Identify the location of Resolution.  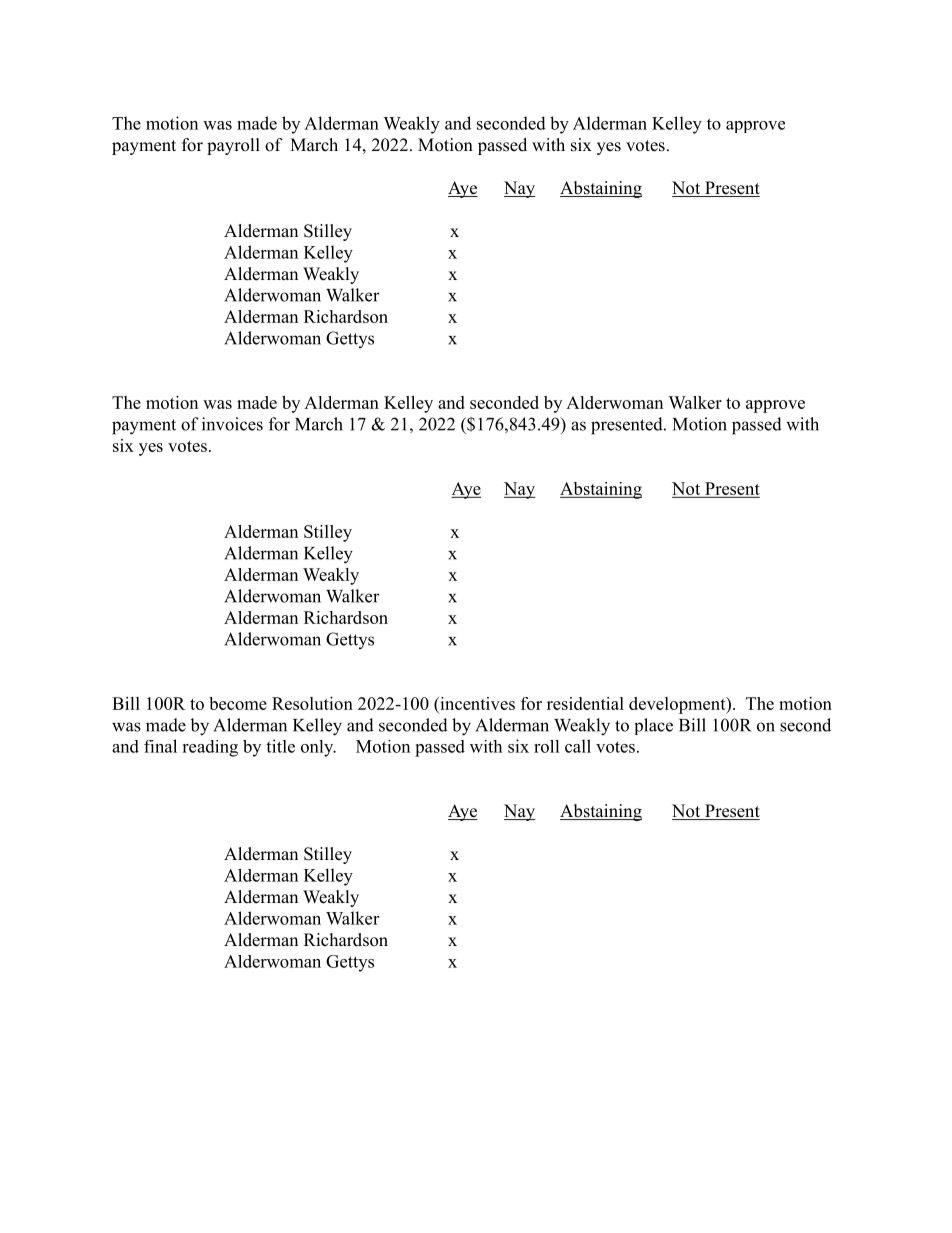
(312, 703).
